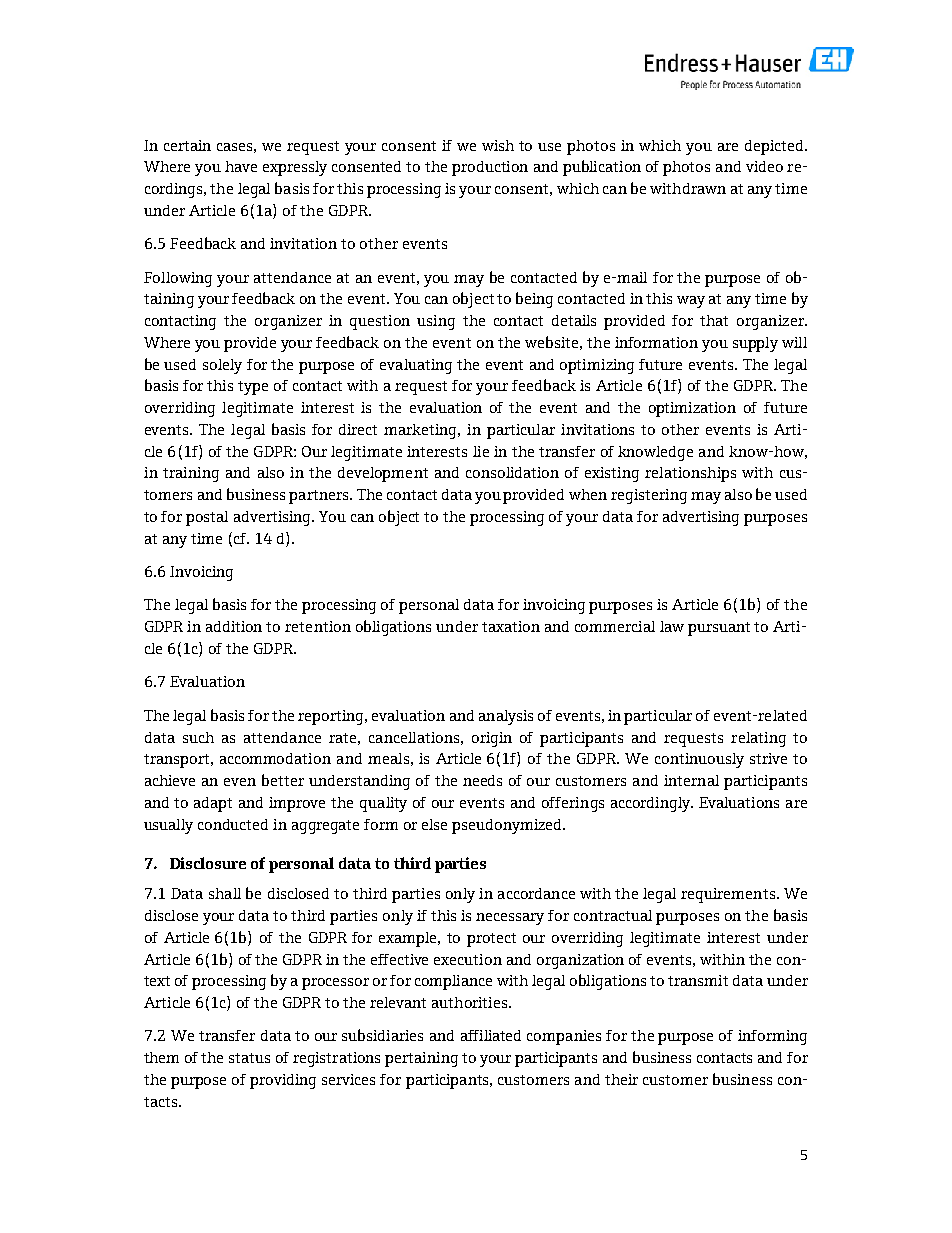 This screenshot has width=952, height=1233. I want to click on pursuant, so click(719, 629).
